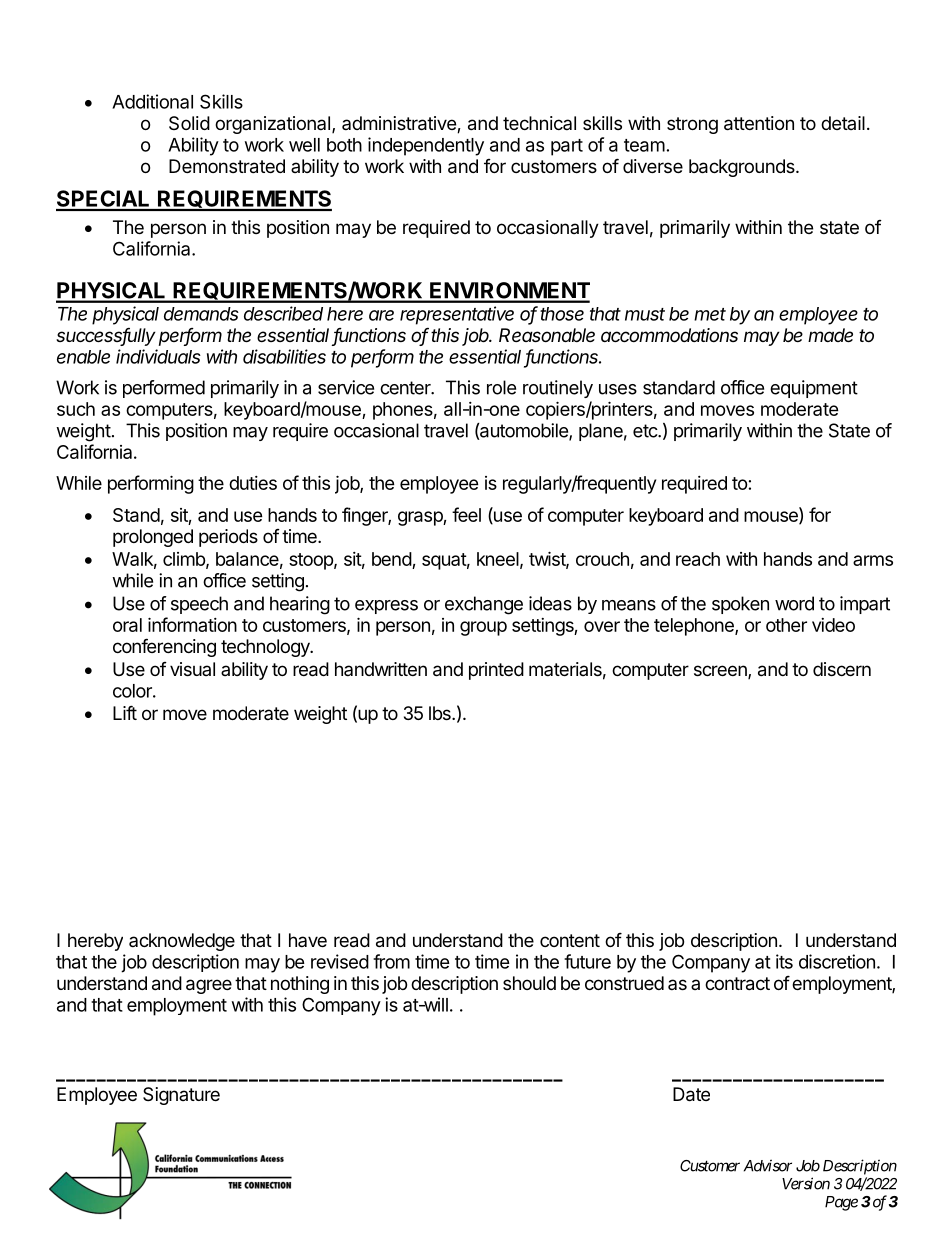  I want to click on individuals, so click(158, 356).
